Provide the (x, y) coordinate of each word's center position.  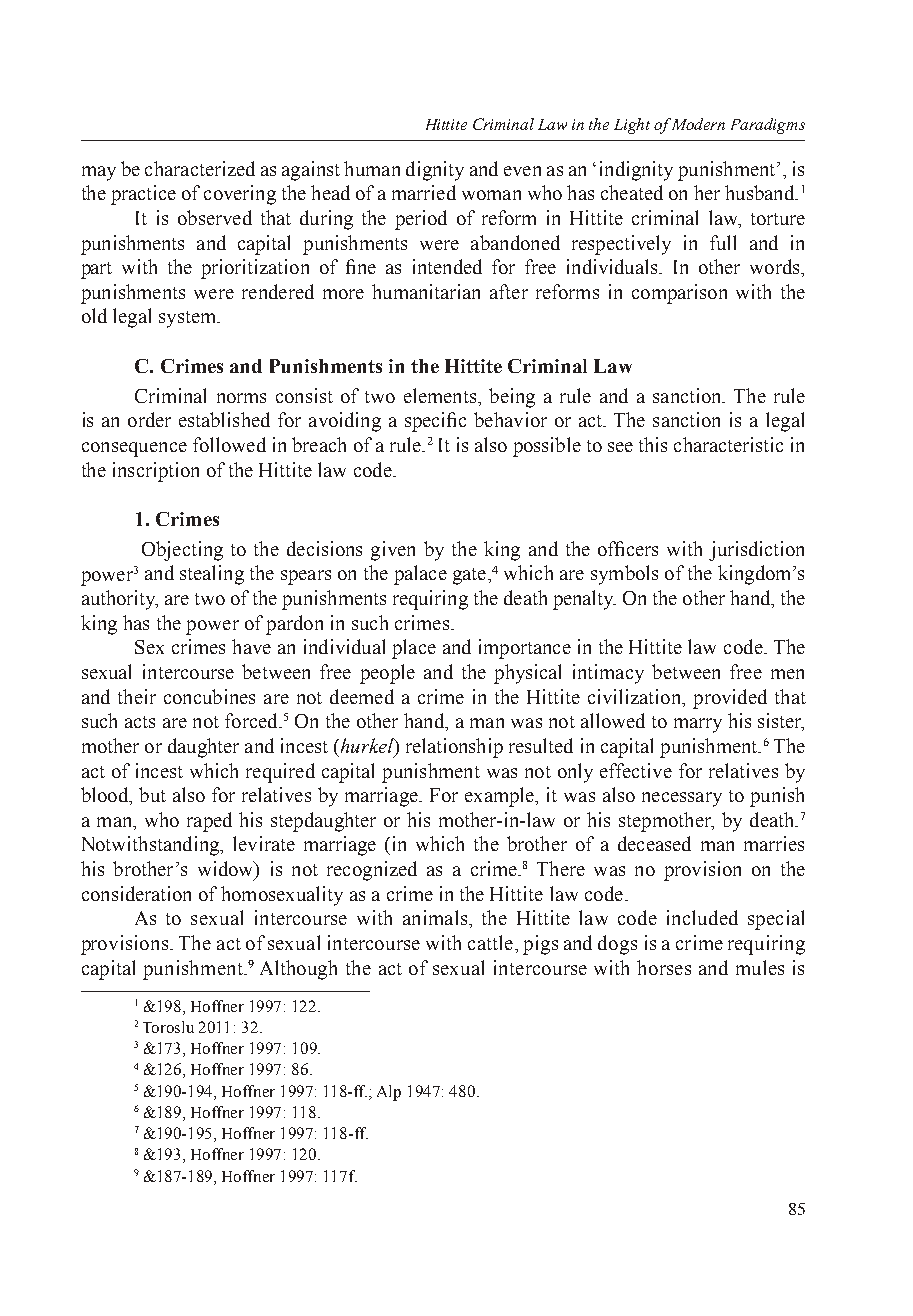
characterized (200, 168)
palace (420, 575)
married (424, 192)
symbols (624, 575)
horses (664, 967)
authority (120, 600)
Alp (389, 1093)
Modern (698, 124)
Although (298, 970)
